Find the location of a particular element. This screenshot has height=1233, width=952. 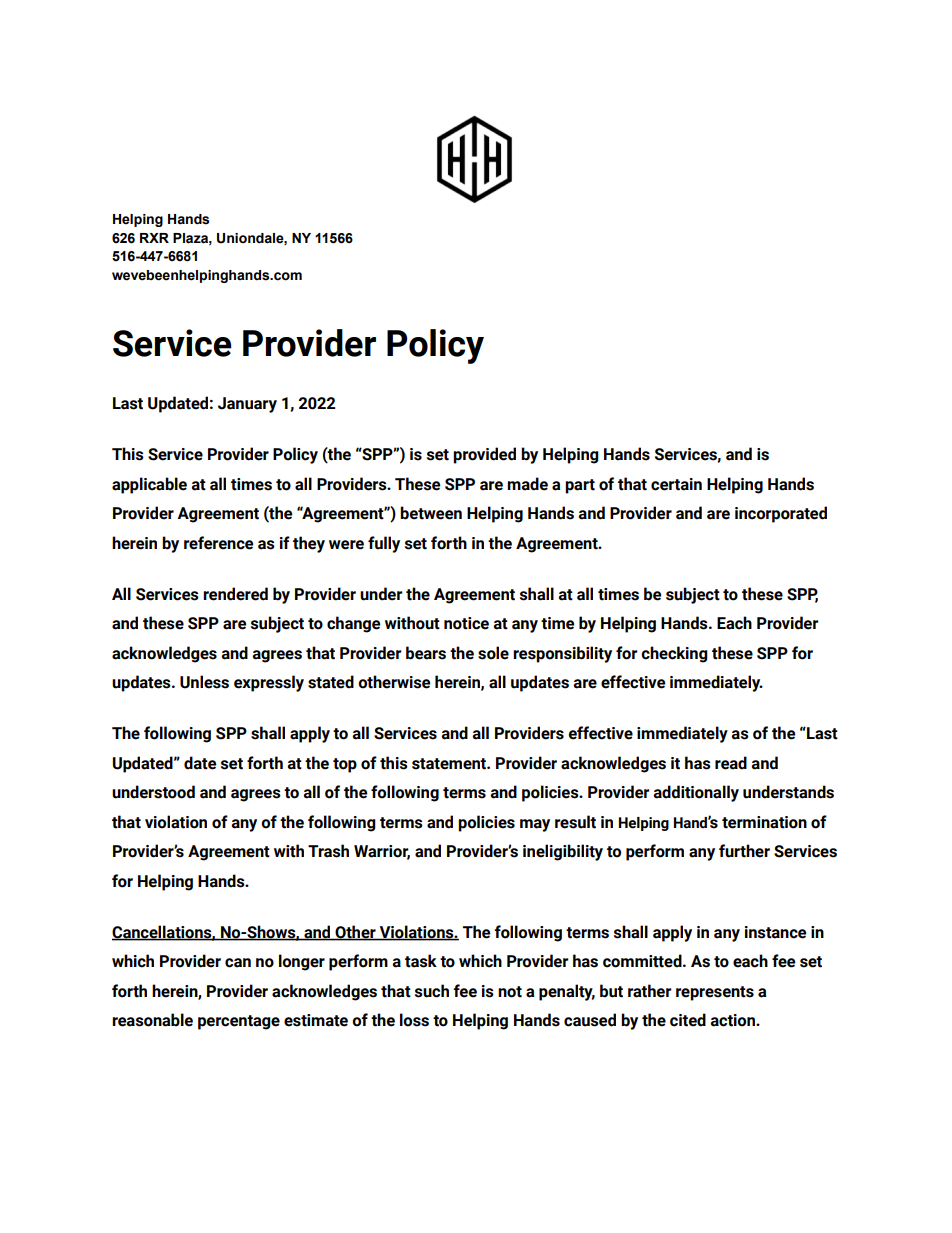

top is located at coordinates (345, 765).
